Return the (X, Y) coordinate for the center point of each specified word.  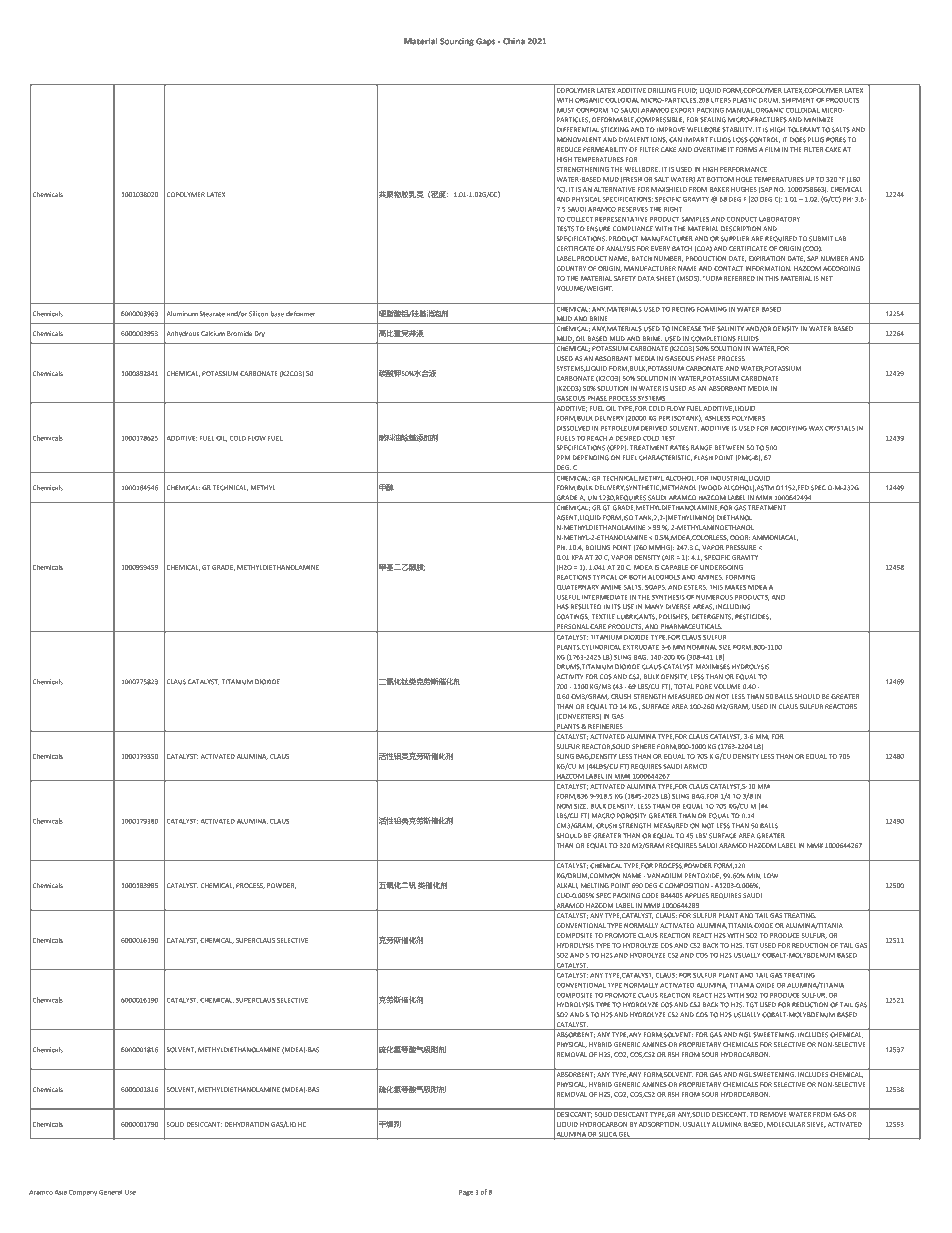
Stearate (212, 314)
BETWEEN (729, 448)
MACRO (603, 816)
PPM (563, 457)
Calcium (213, 333)
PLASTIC (745, 100)
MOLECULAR (786, 1124)
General (110, 1192)
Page (466, 1192)
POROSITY (632, 816)
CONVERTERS (579, 717)
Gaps (485, 42)
